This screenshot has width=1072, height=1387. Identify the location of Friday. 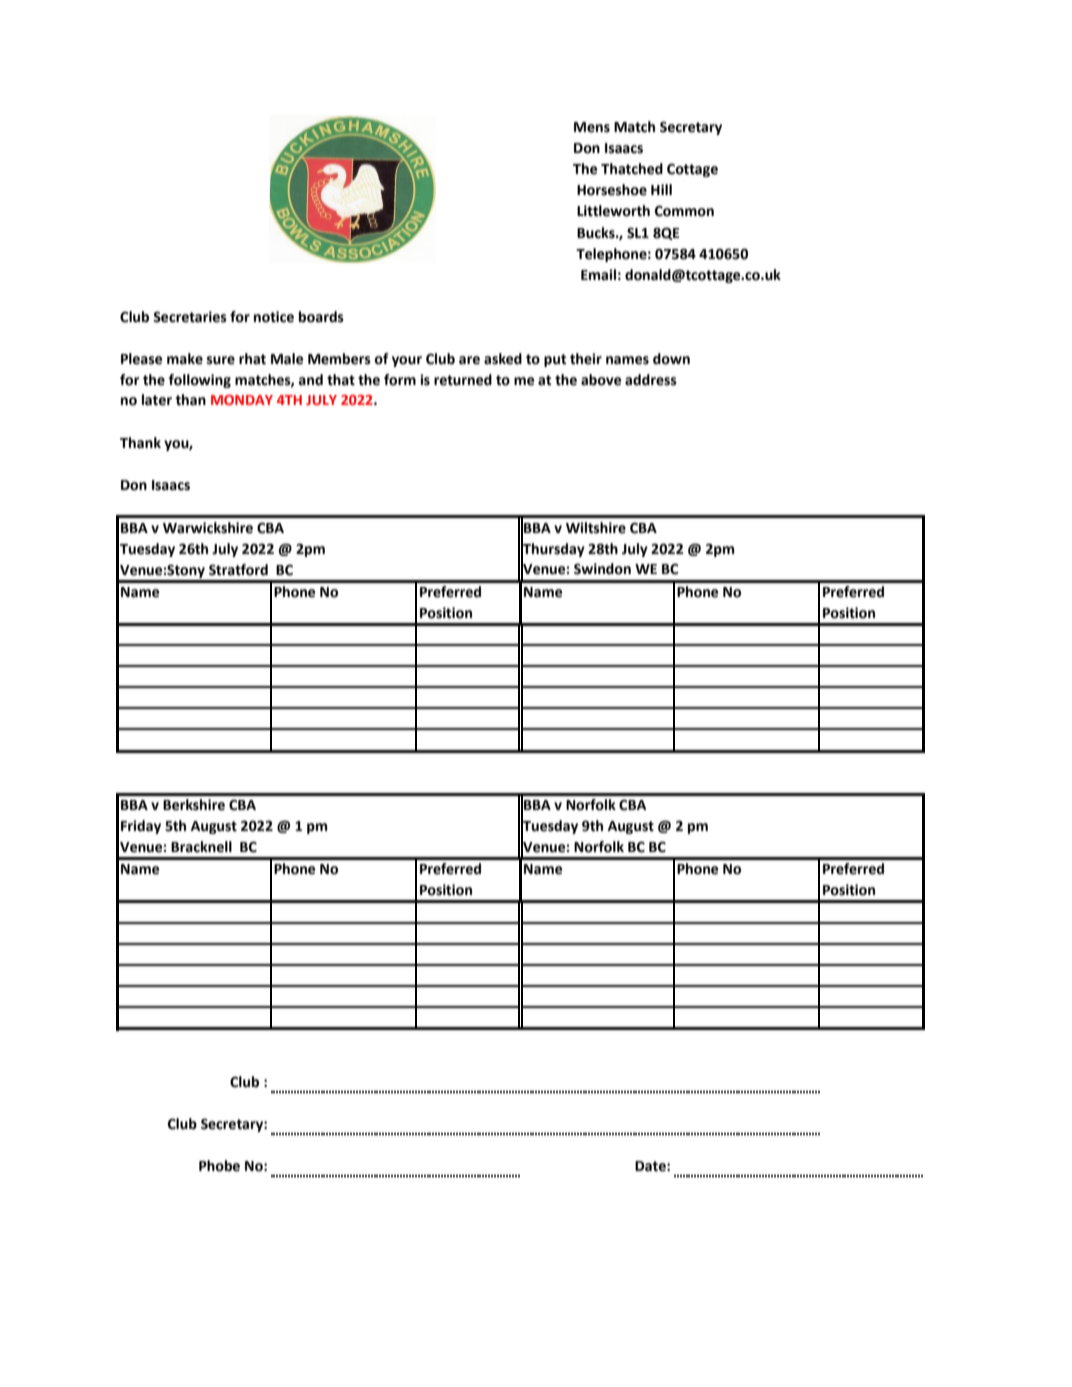
(141, 827).
